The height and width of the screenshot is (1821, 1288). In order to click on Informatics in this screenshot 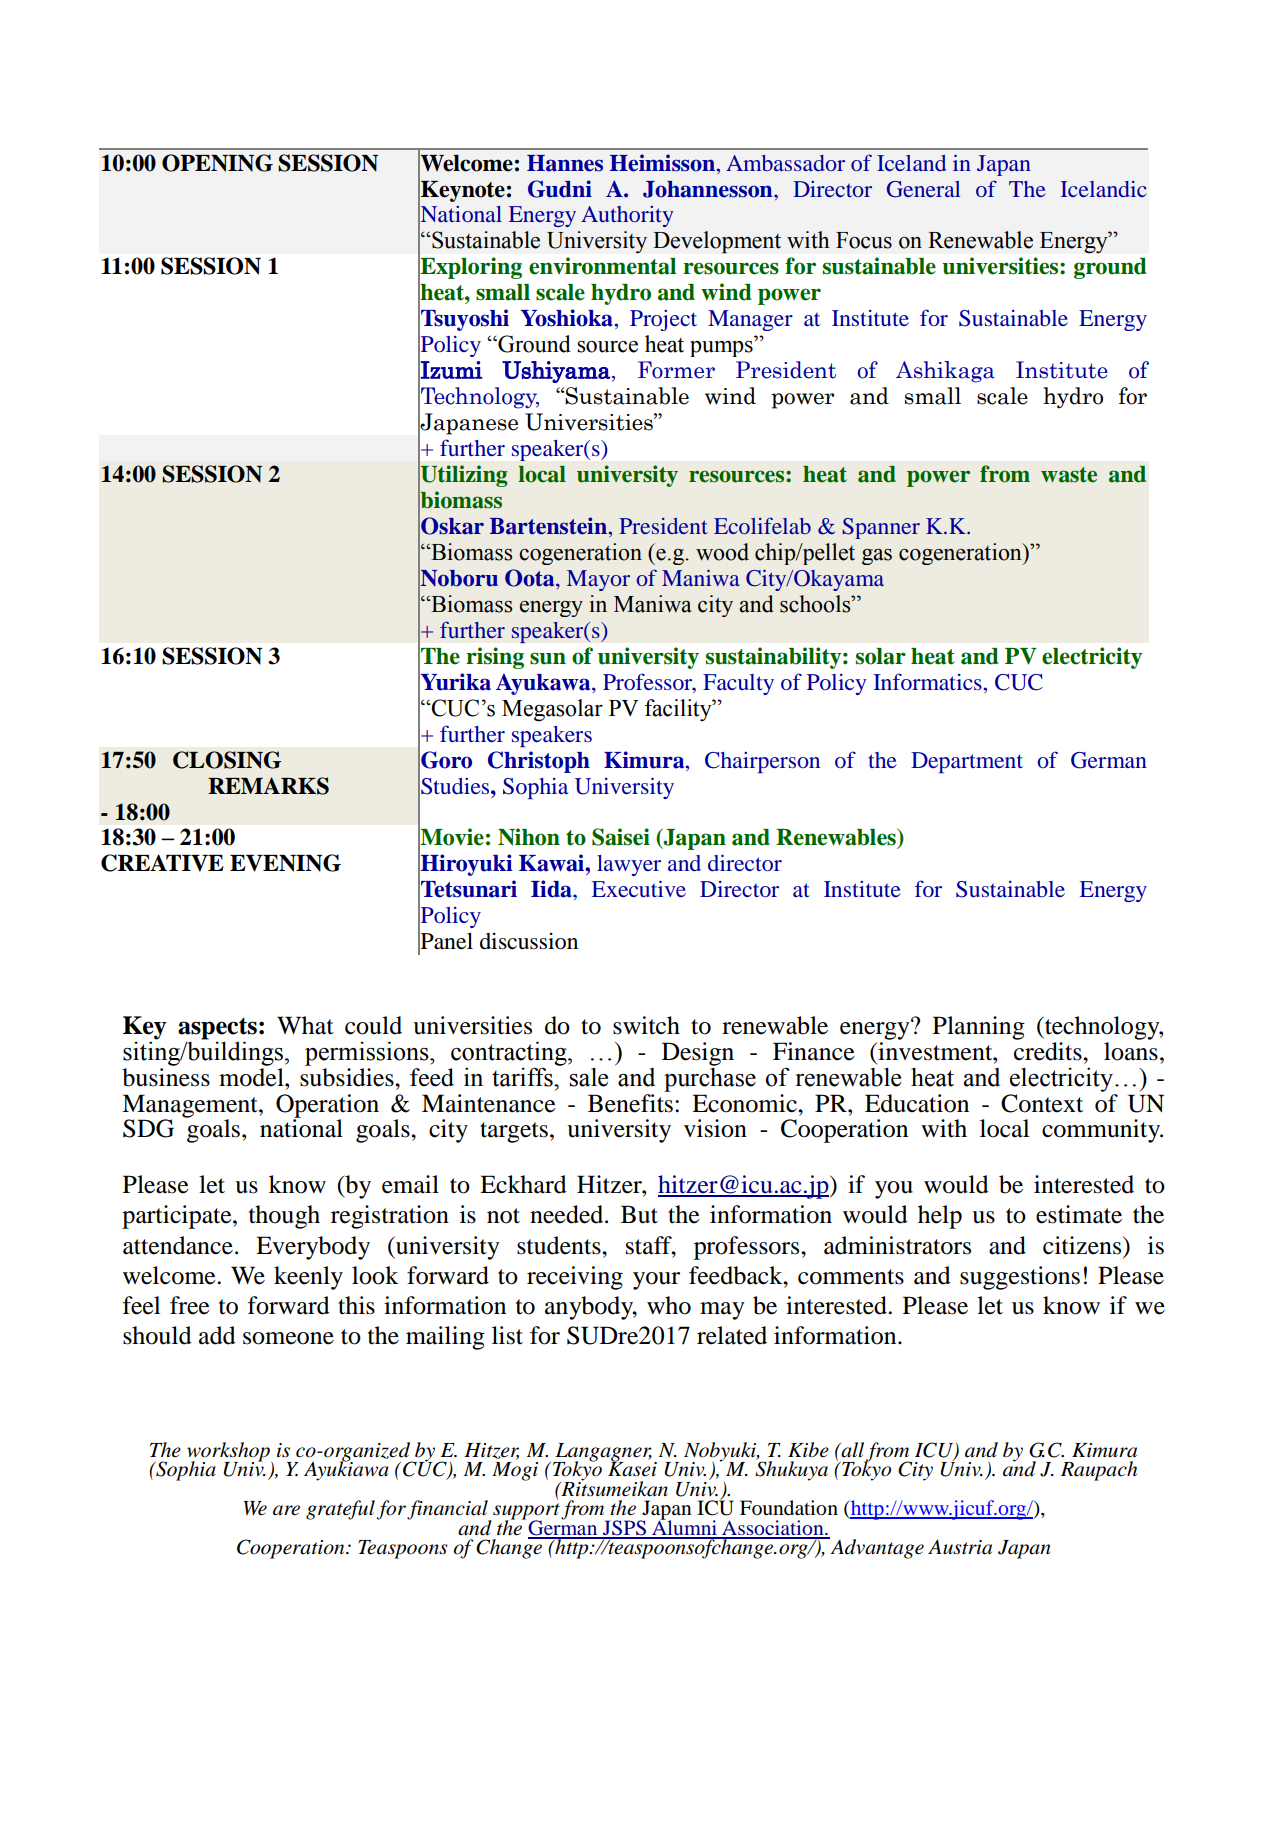, I will do `click(927, 681)`.
